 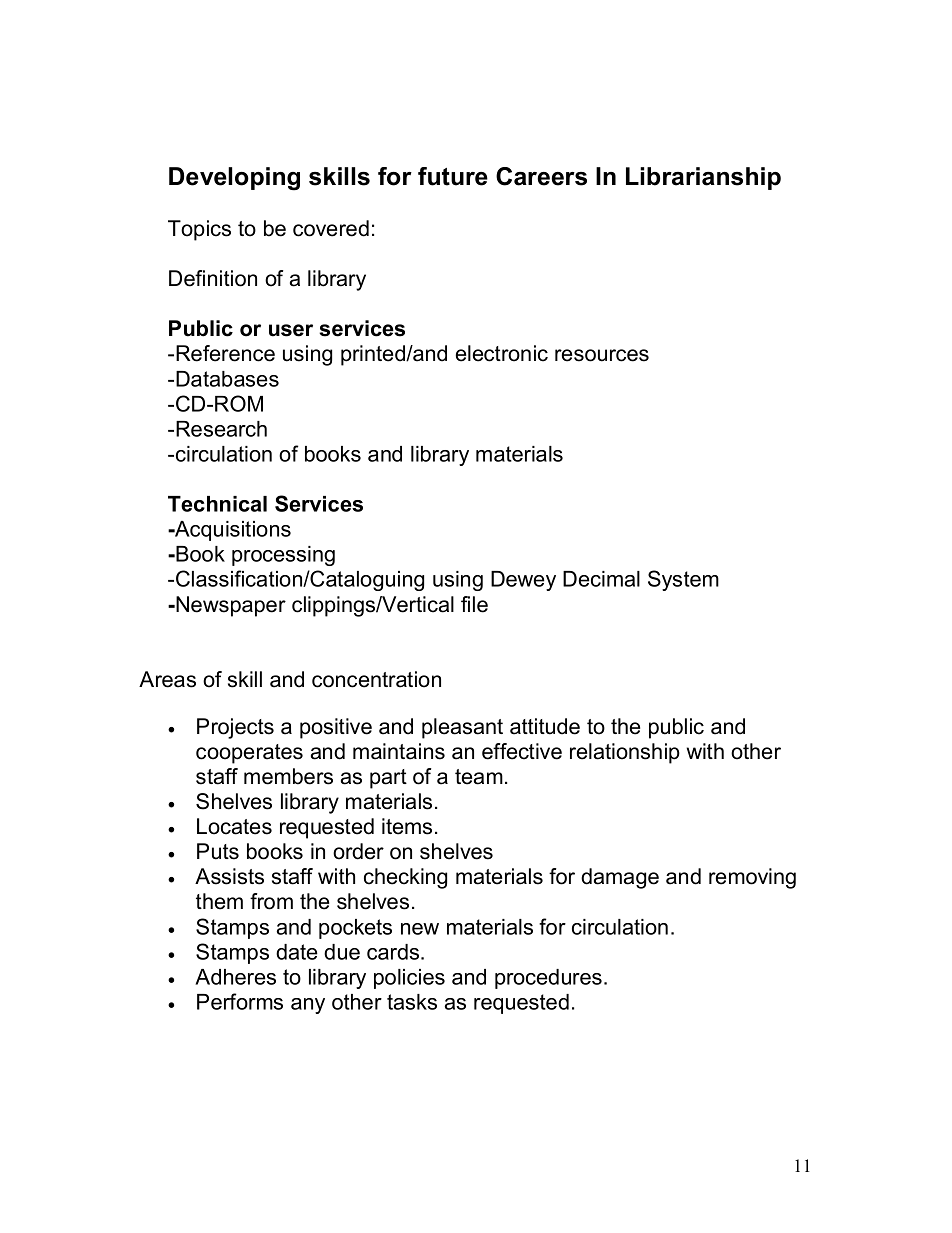 I want to click on System, so click(x=683, y=580).
